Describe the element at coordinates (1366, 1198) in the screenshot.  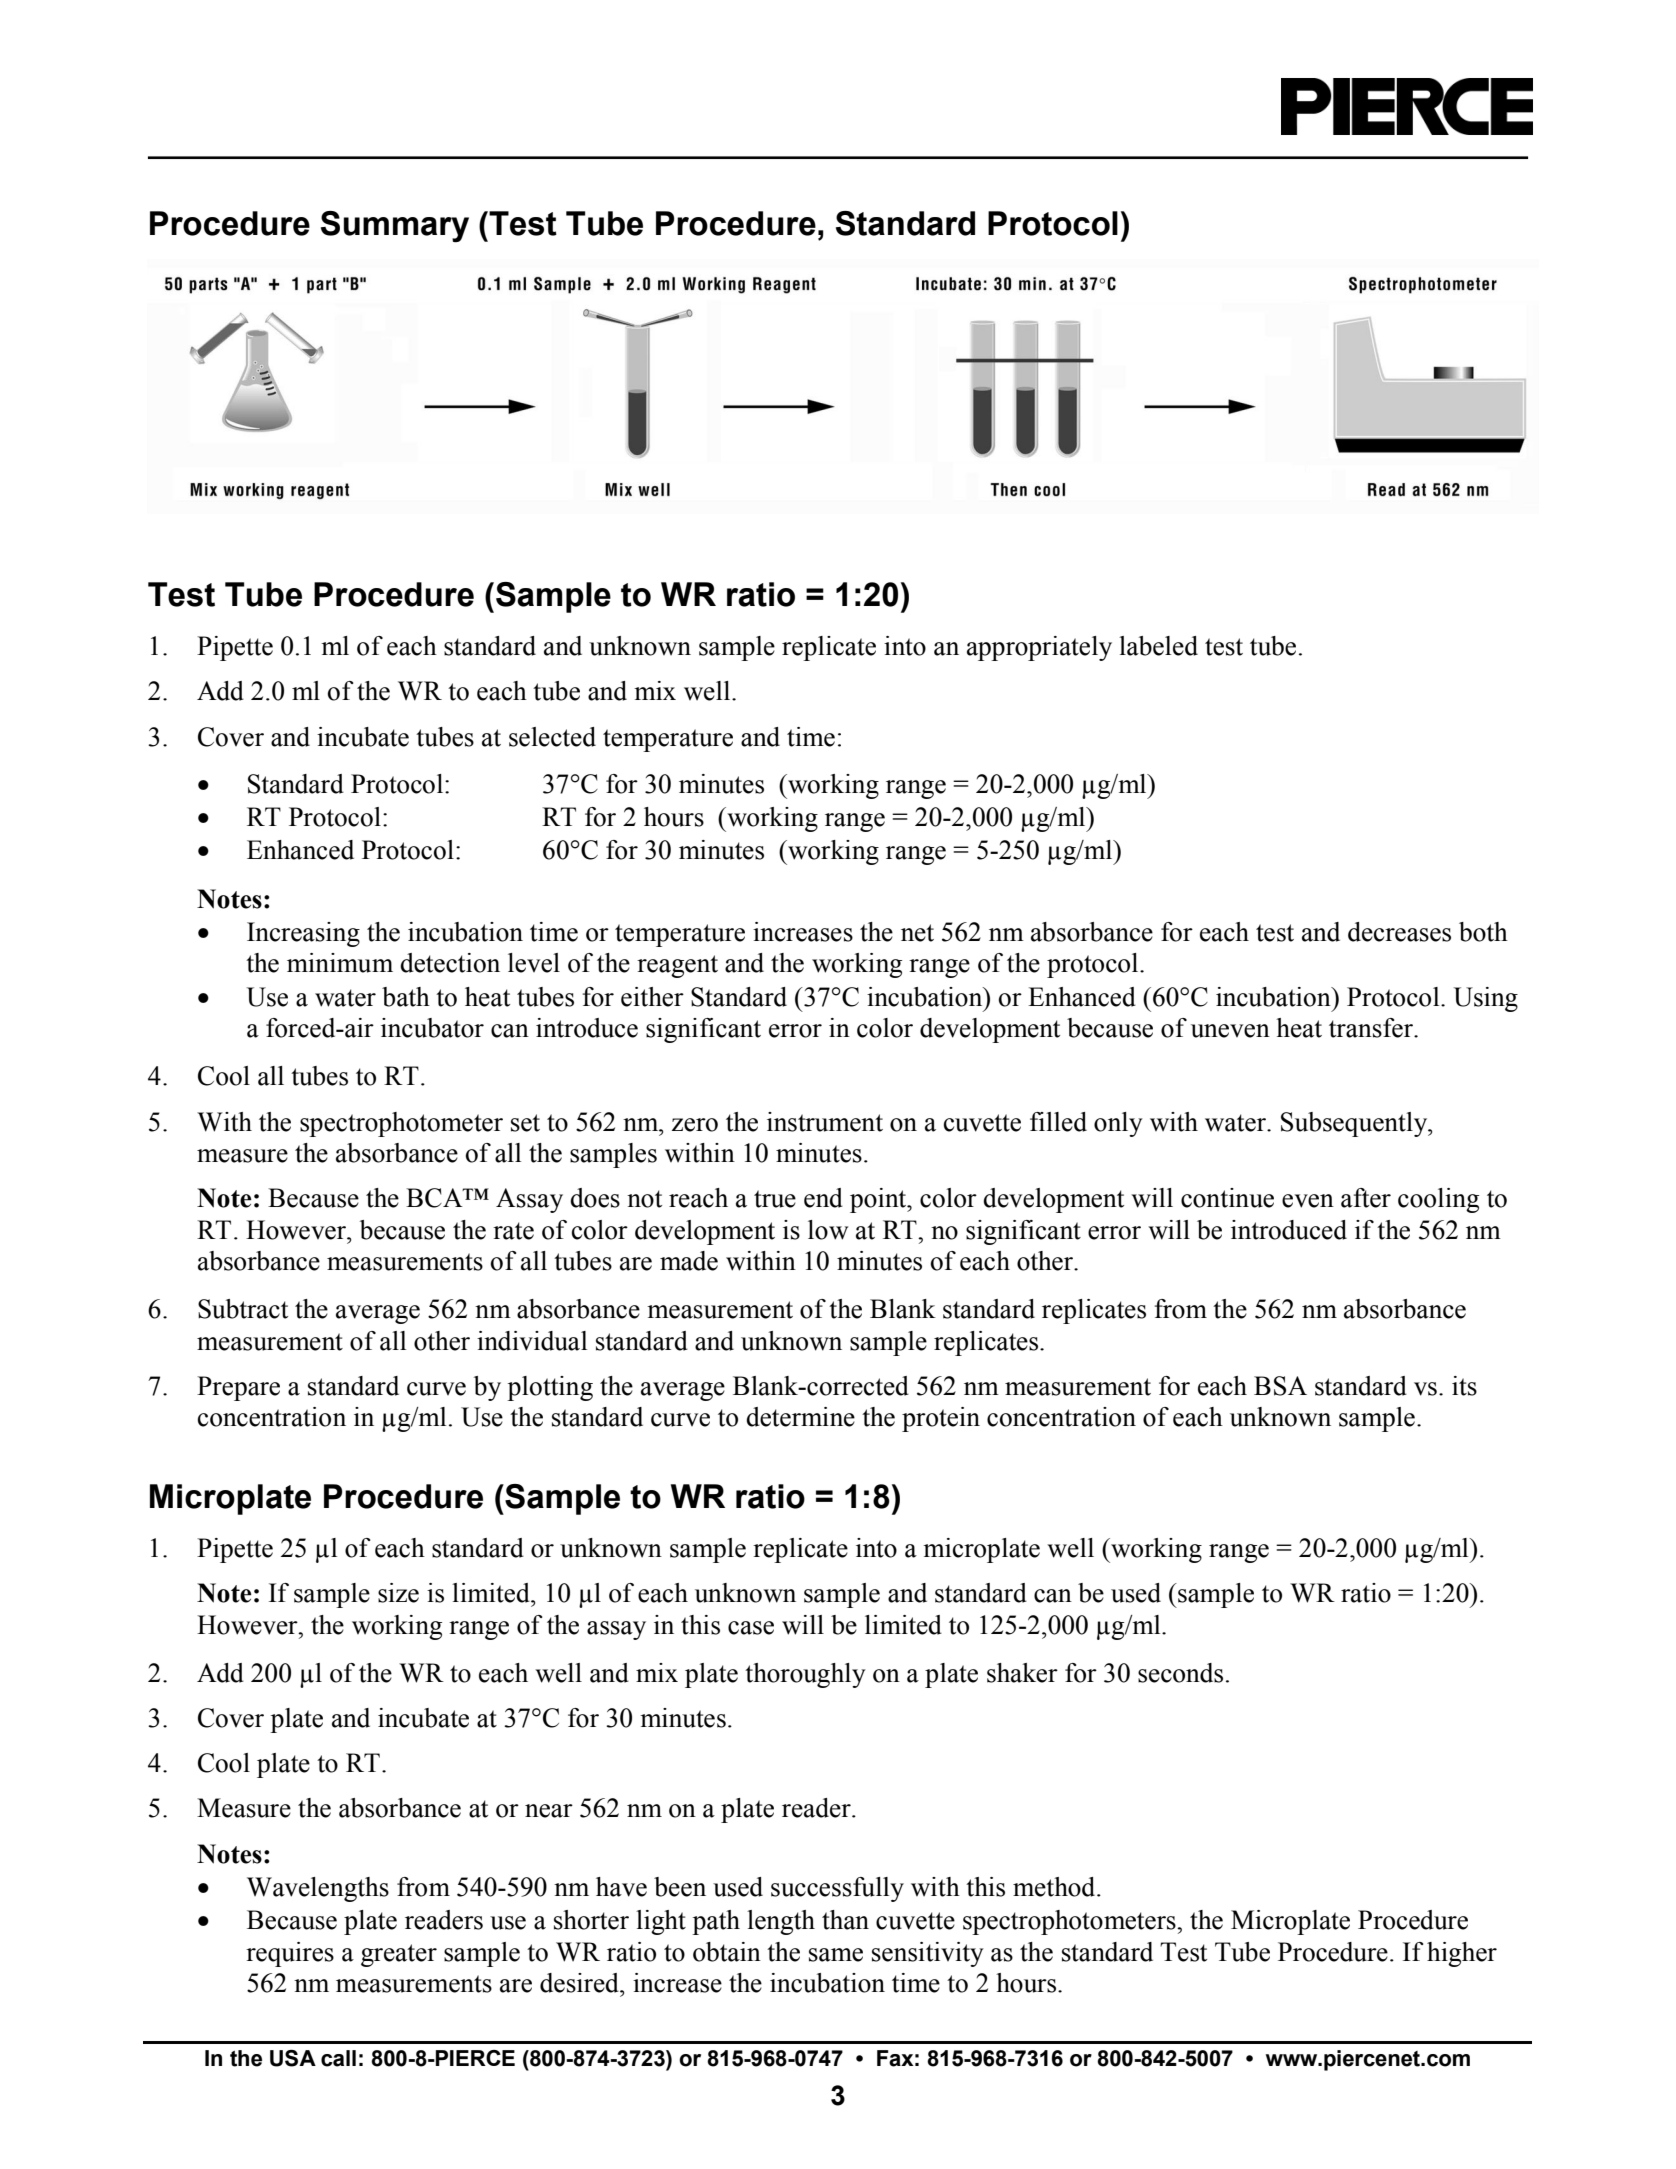
I see `after` at that location.
